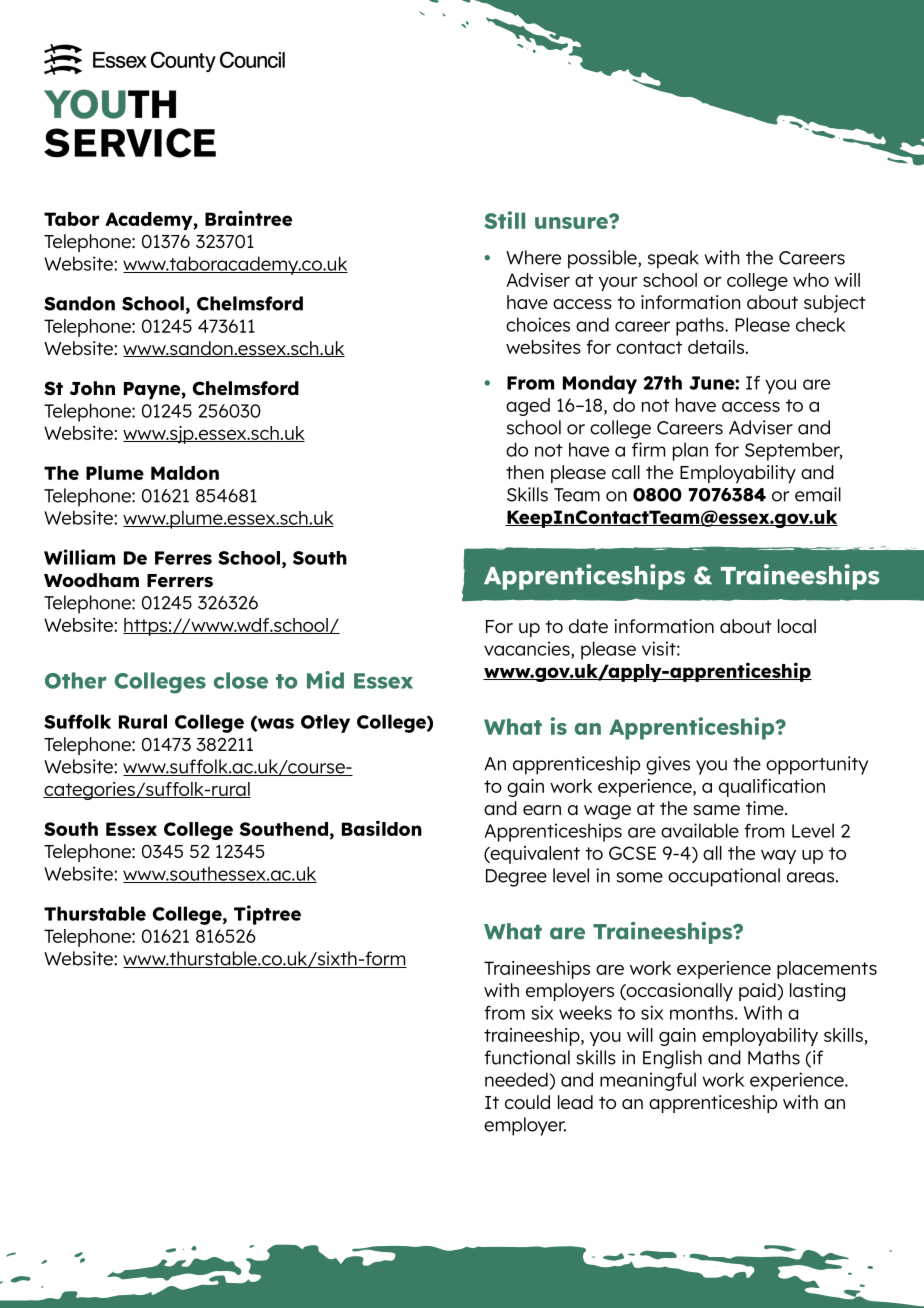  What do you see at coordinates (504, 220) in the page?
I see `Still` at bounding box center [504, 220].
